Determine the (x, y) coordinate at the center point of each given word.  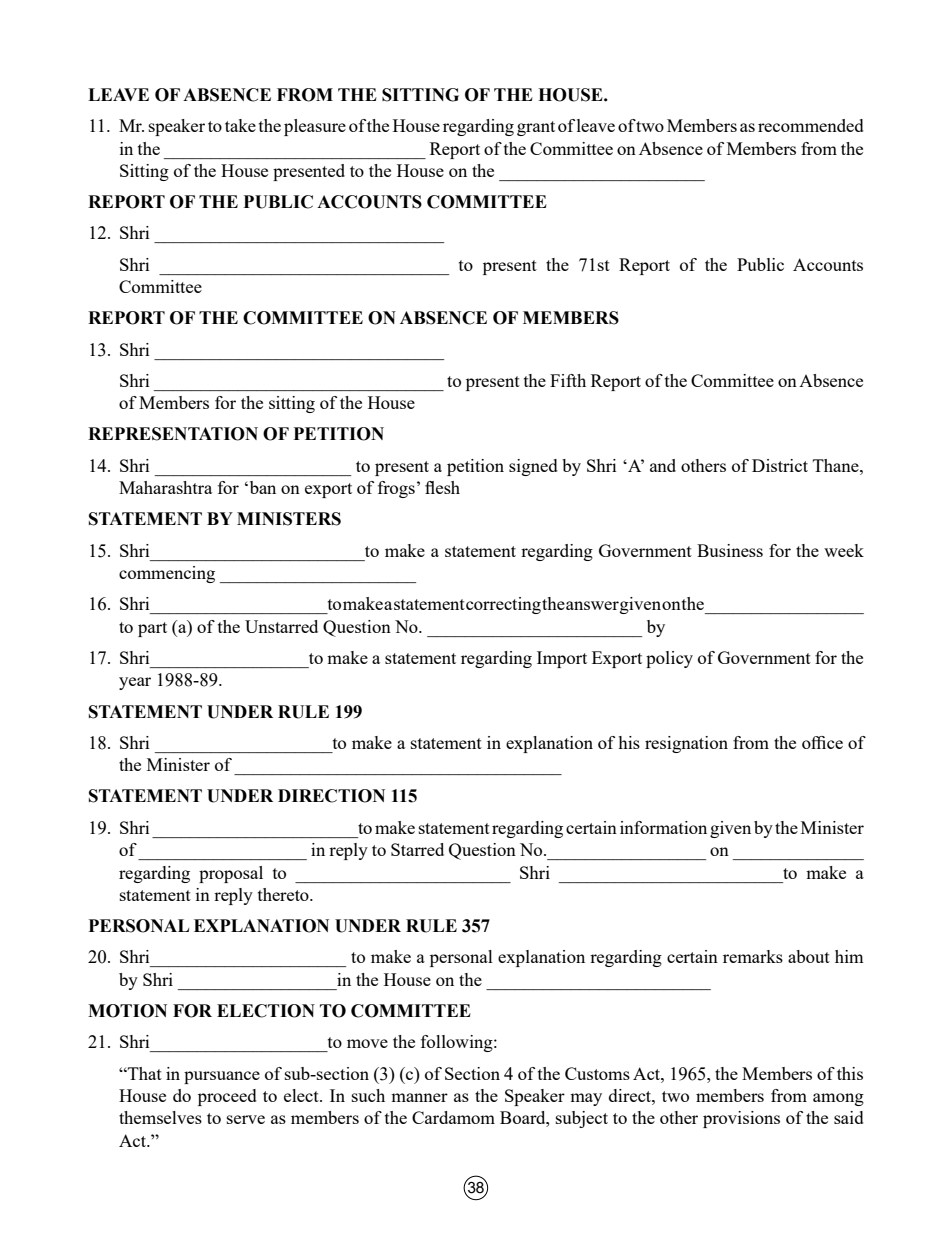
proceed (227, 1097)
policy (669, 659)
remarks (753, 956)
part (152, 629)
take (240, 125)
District (780, 465)
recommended (811, 125)
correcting (503, 605)
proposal (231, 874)
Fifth (568, 380)
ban (261, 487)
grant (536, 128)
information (663, 827)
